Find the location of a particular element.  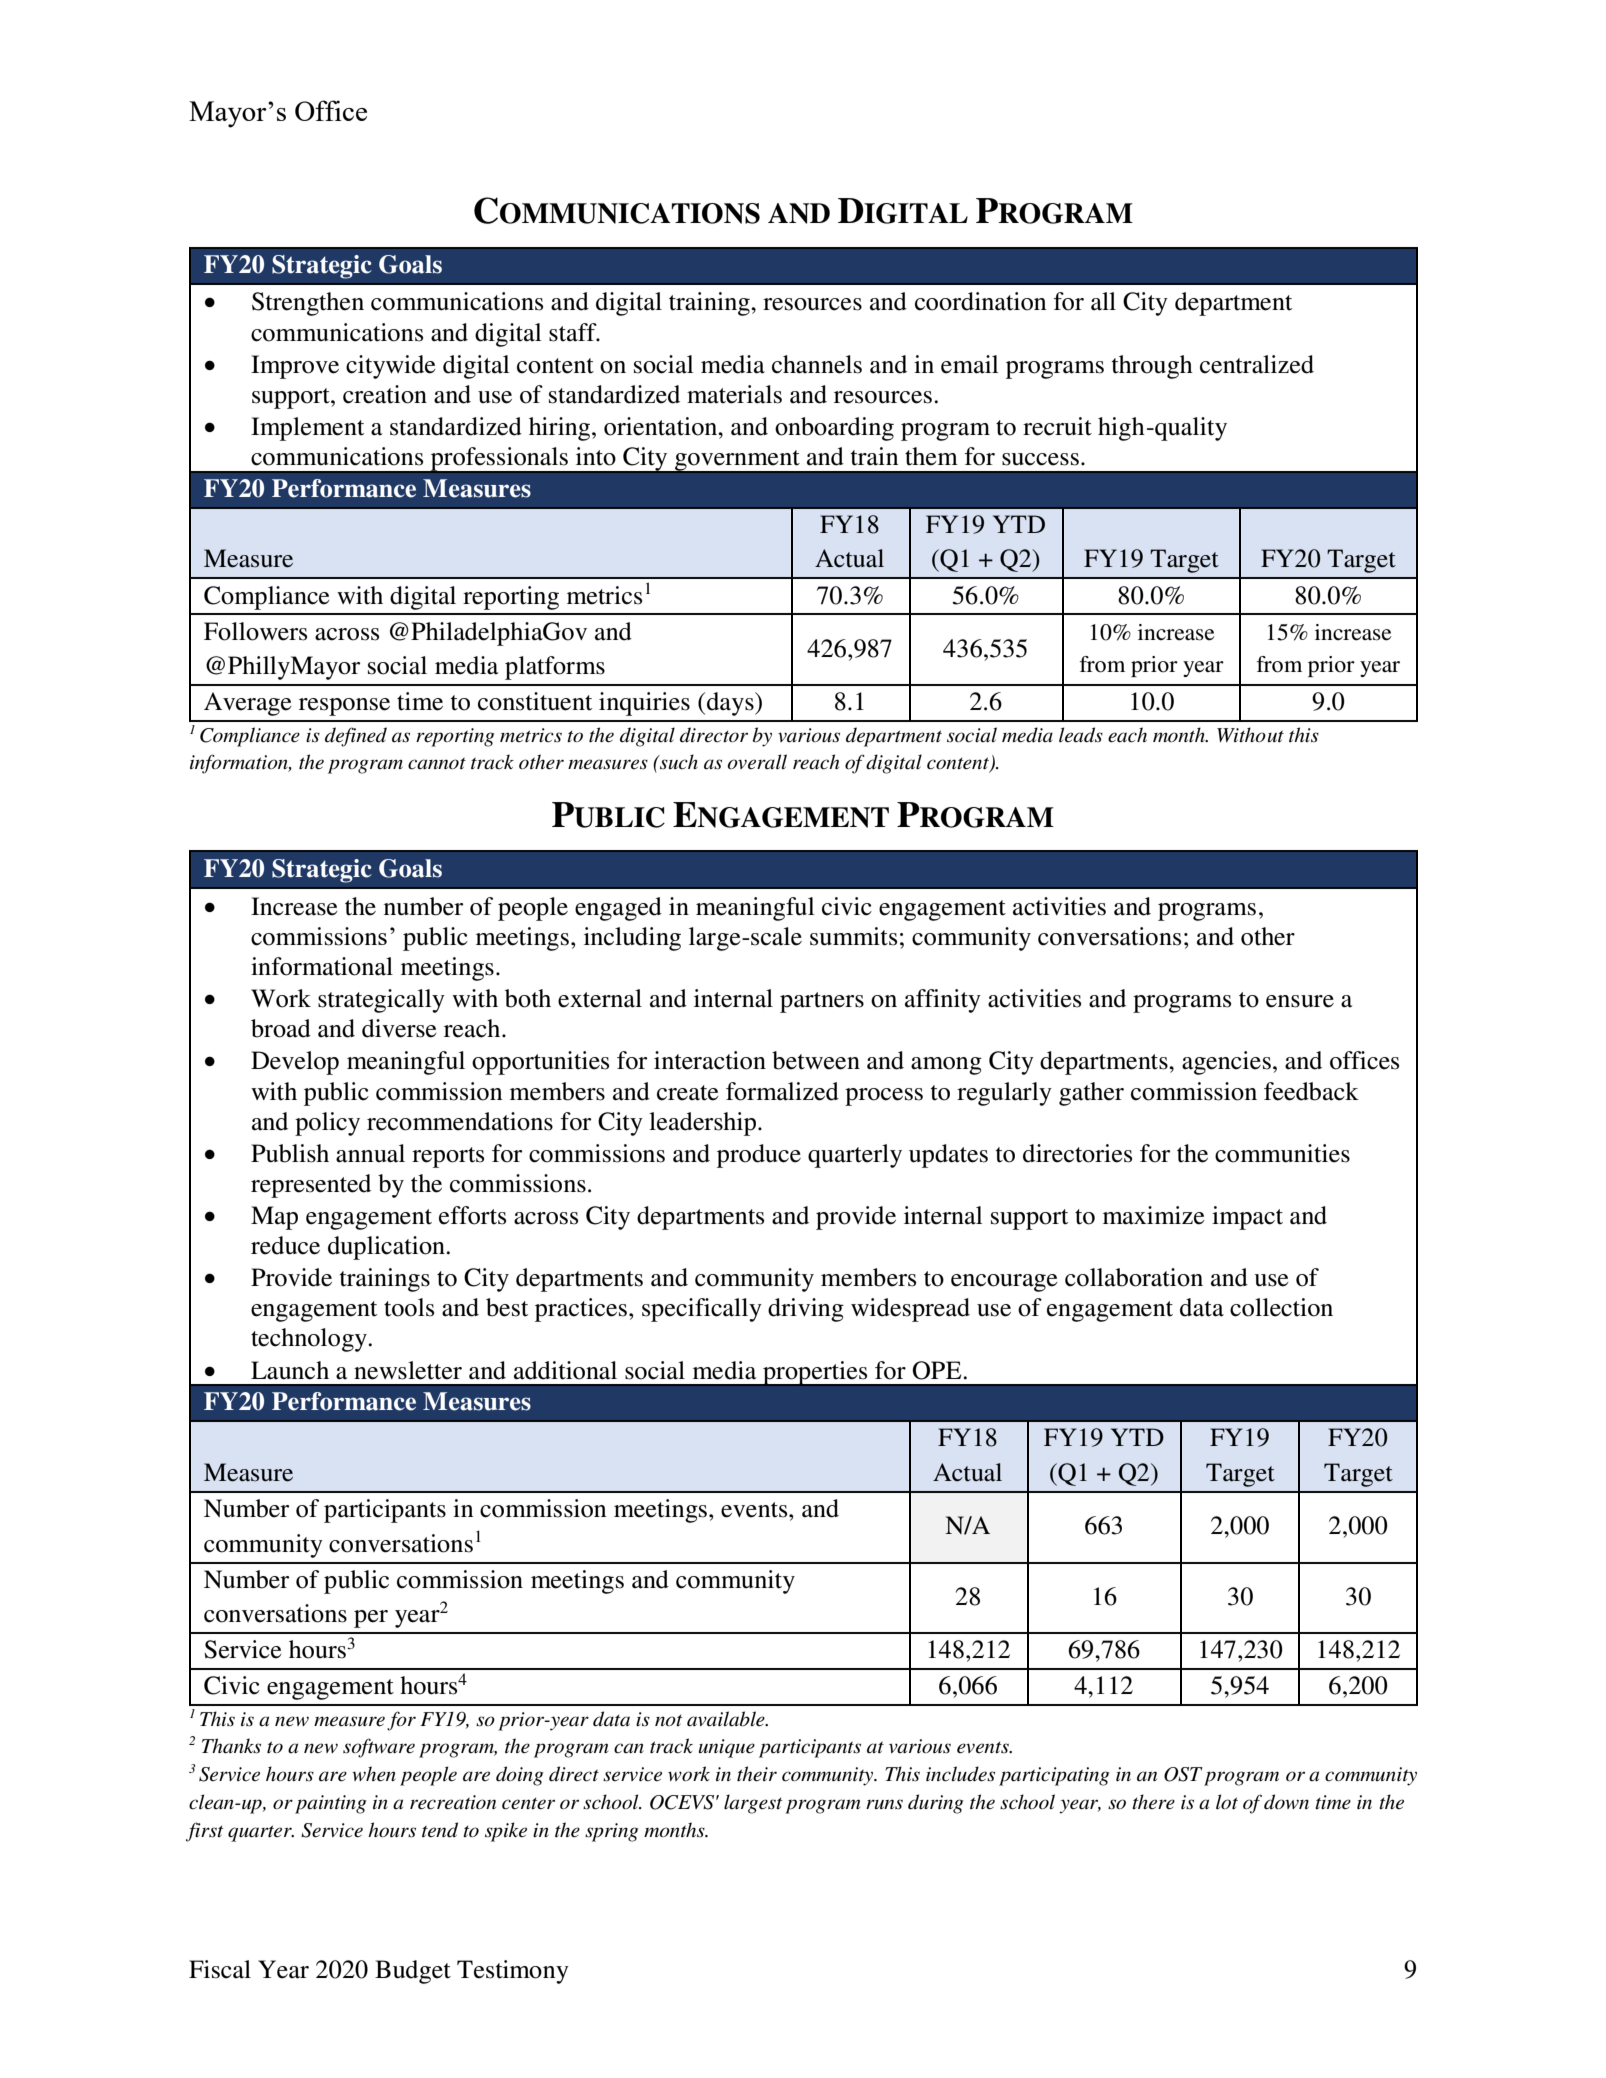

channels is located at coordinates (817, 364).
